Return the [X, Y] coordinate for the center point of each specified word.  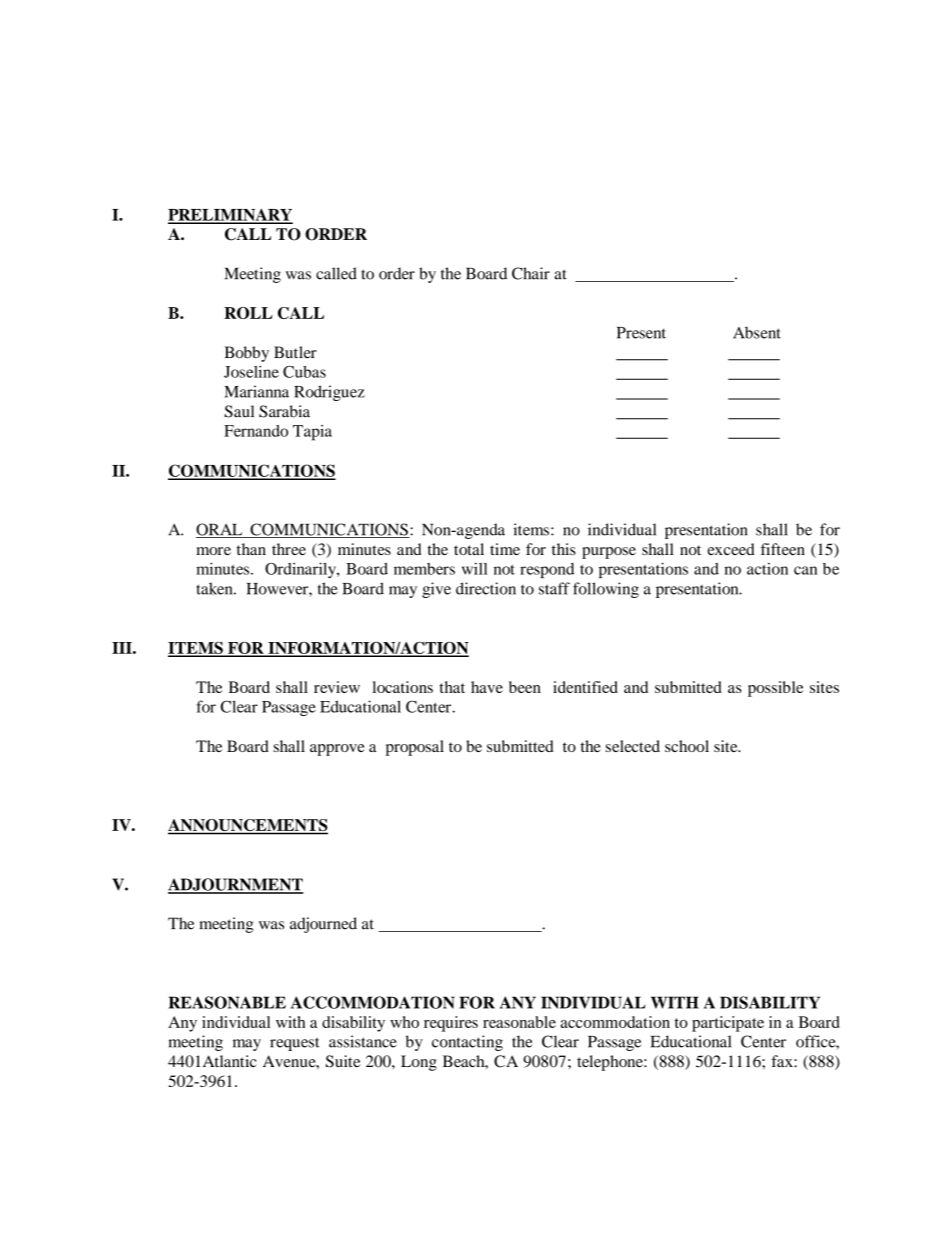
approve [337, 750]
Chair [531, 273]
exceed [731, 549]
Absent [757, 332]
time [505, 549]
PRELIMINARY [230, 215]
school [687, 746]
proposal [415, 748]
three [289, 549]
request [295, 1044]
